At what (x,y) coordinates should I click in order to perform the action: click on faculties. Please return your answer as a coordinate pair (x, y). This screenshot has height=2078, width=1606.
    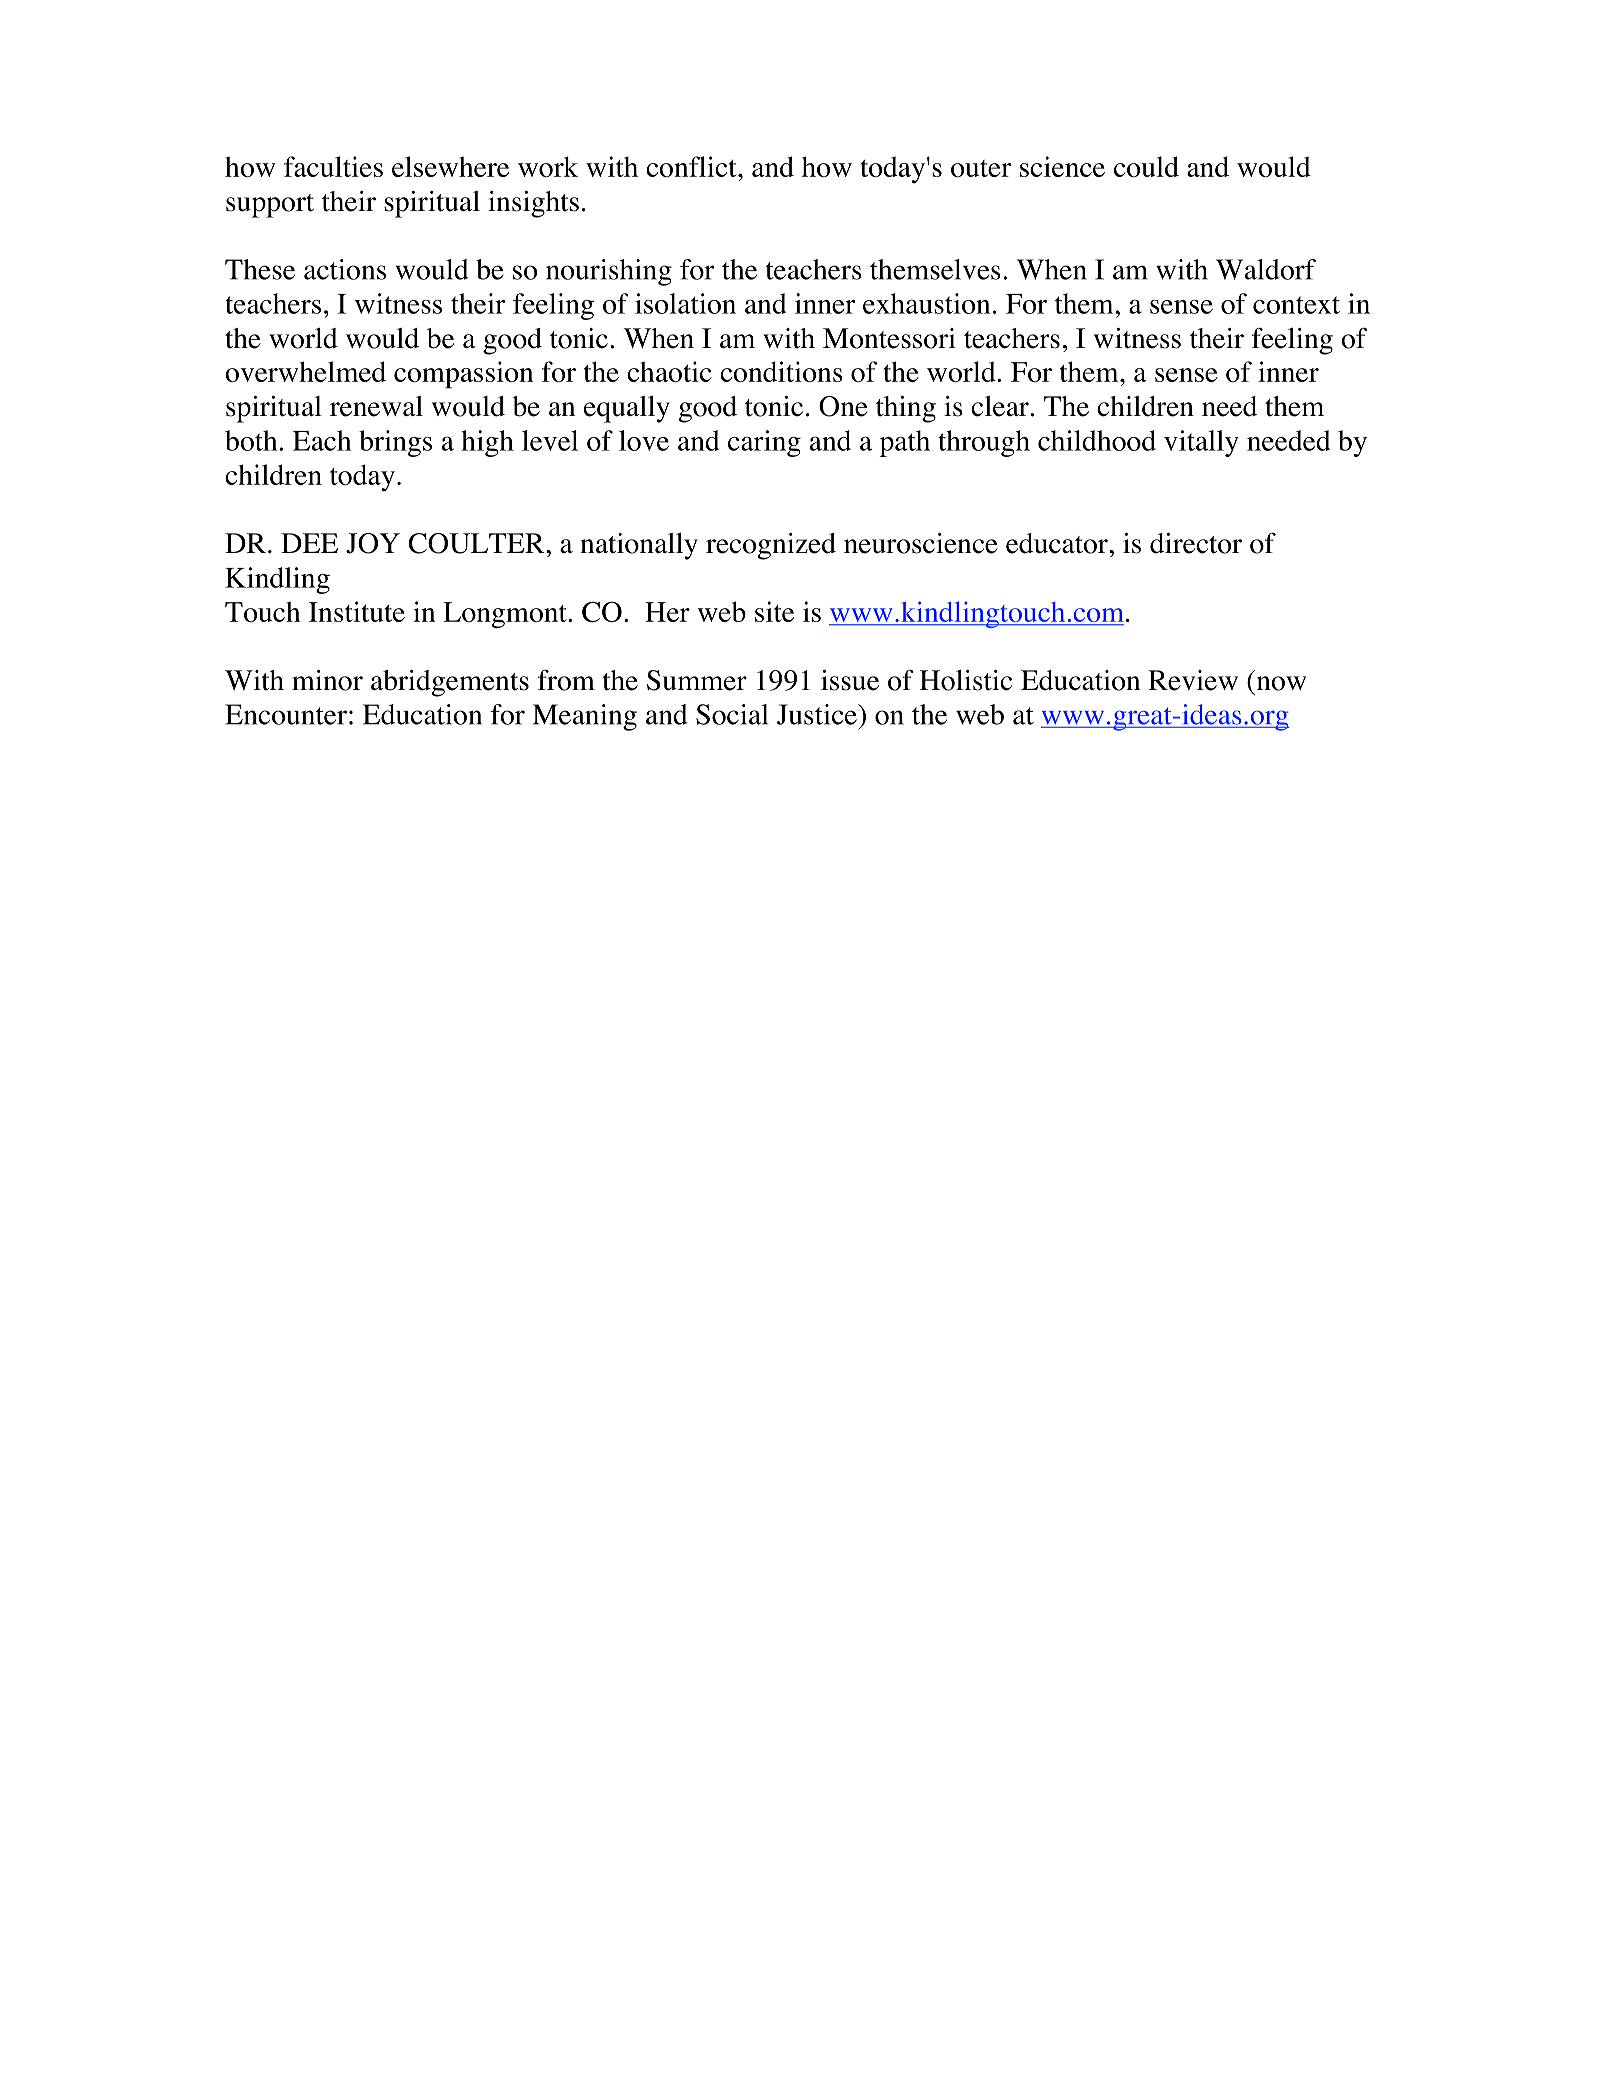
    Looking at the image, I should click on (333, 166).
